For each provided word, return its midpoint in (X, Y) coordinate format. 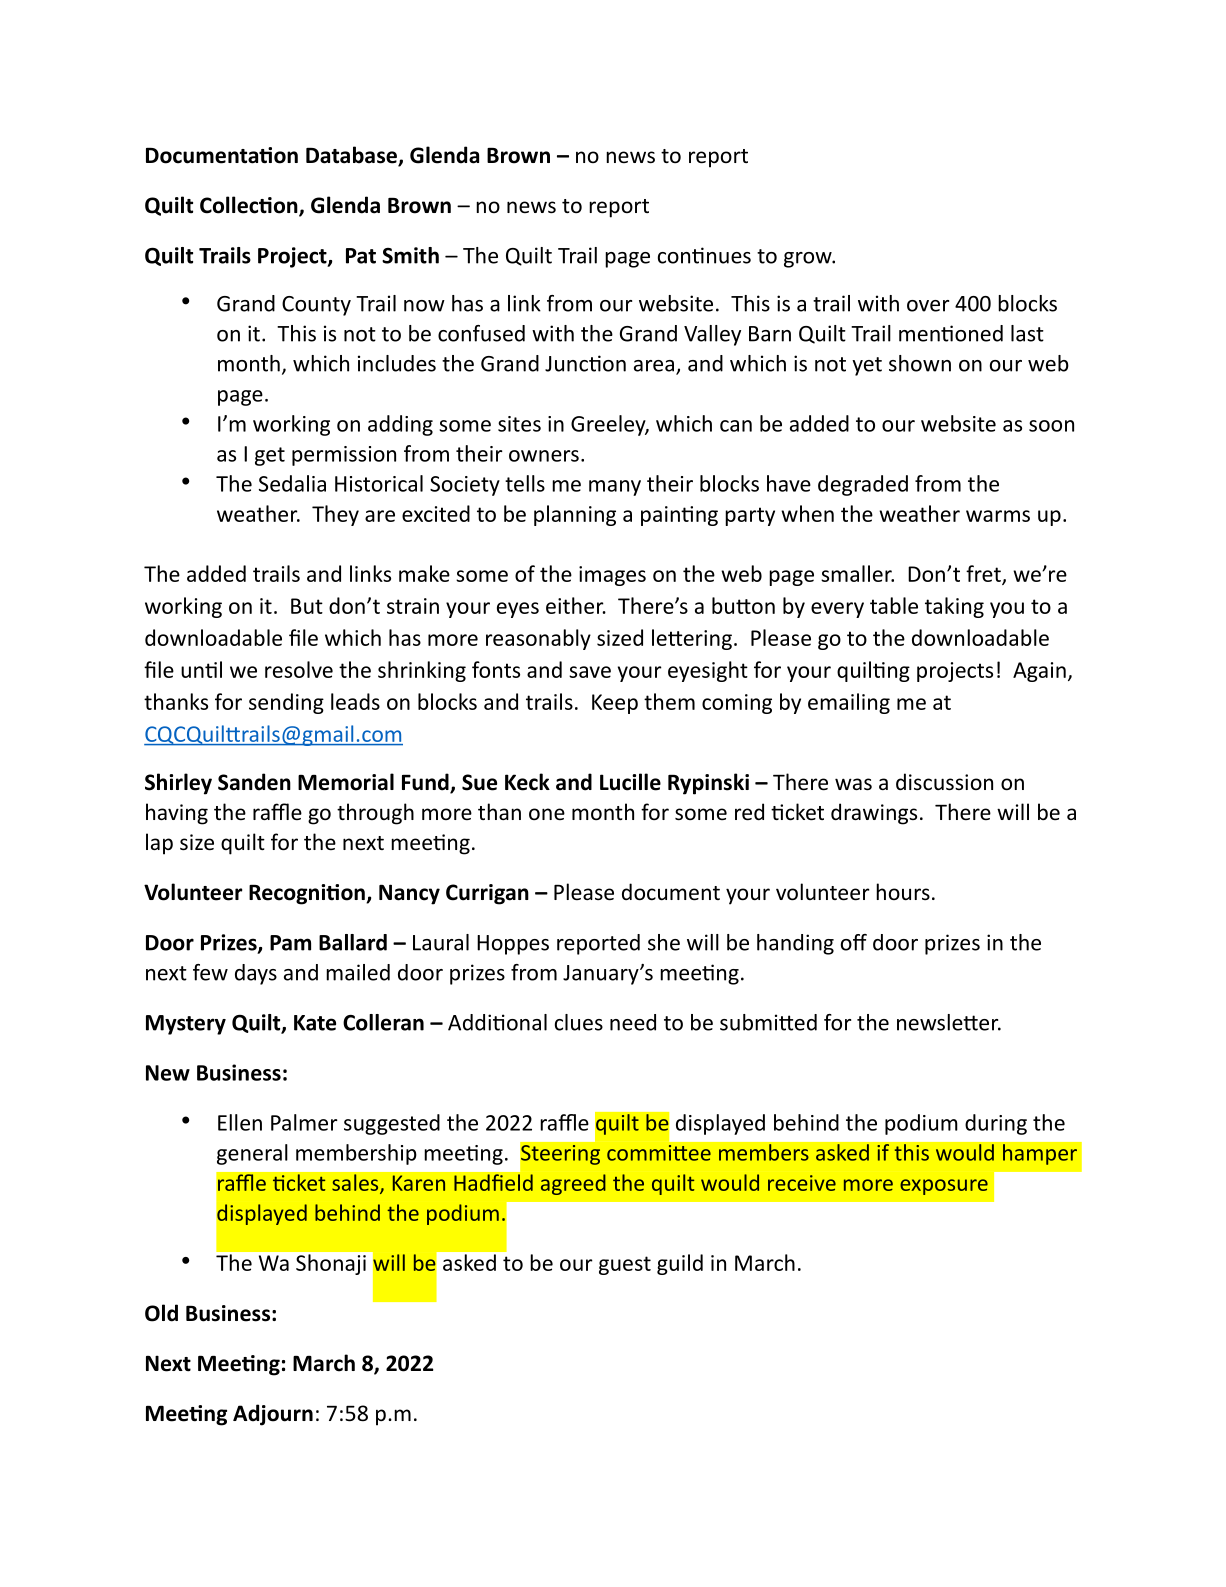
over (928, 306)
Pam (290, 943)
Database (352, 156)
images (612, 576)
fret (984, 574)
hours (903, 891)
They (335, 515)
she (664, 942)
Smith (410, 255)
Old (161, 1313)
